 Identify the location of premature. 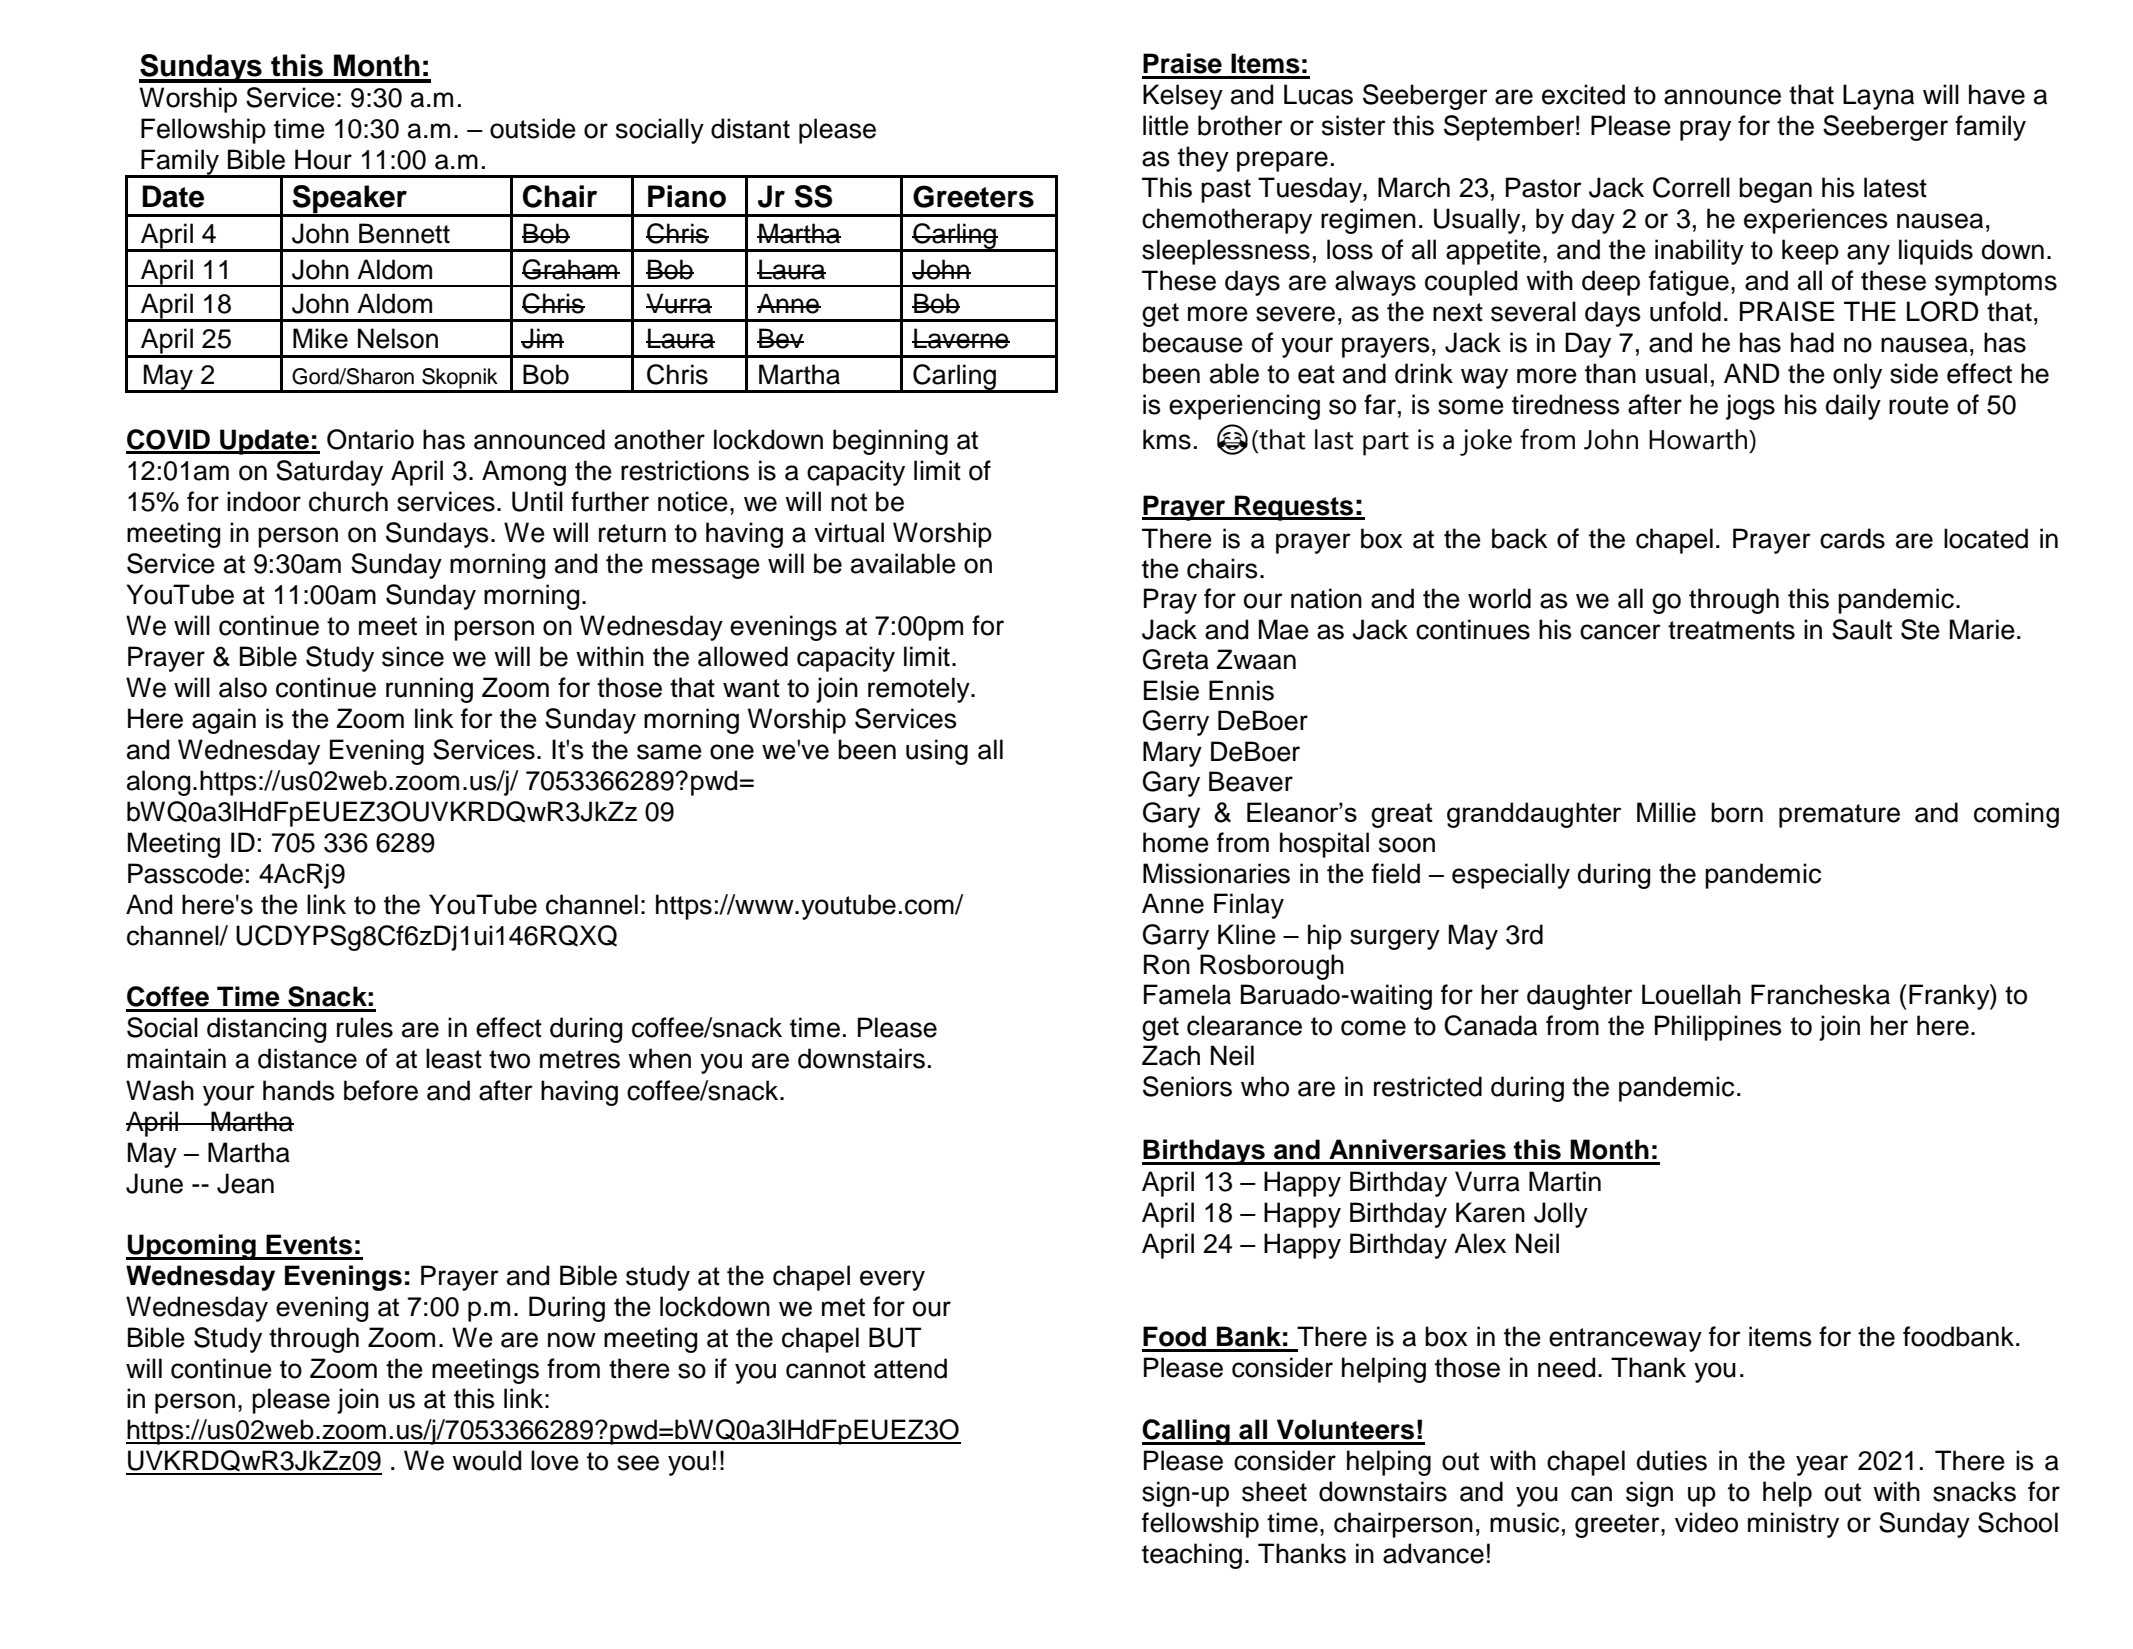
(1839, 816).
